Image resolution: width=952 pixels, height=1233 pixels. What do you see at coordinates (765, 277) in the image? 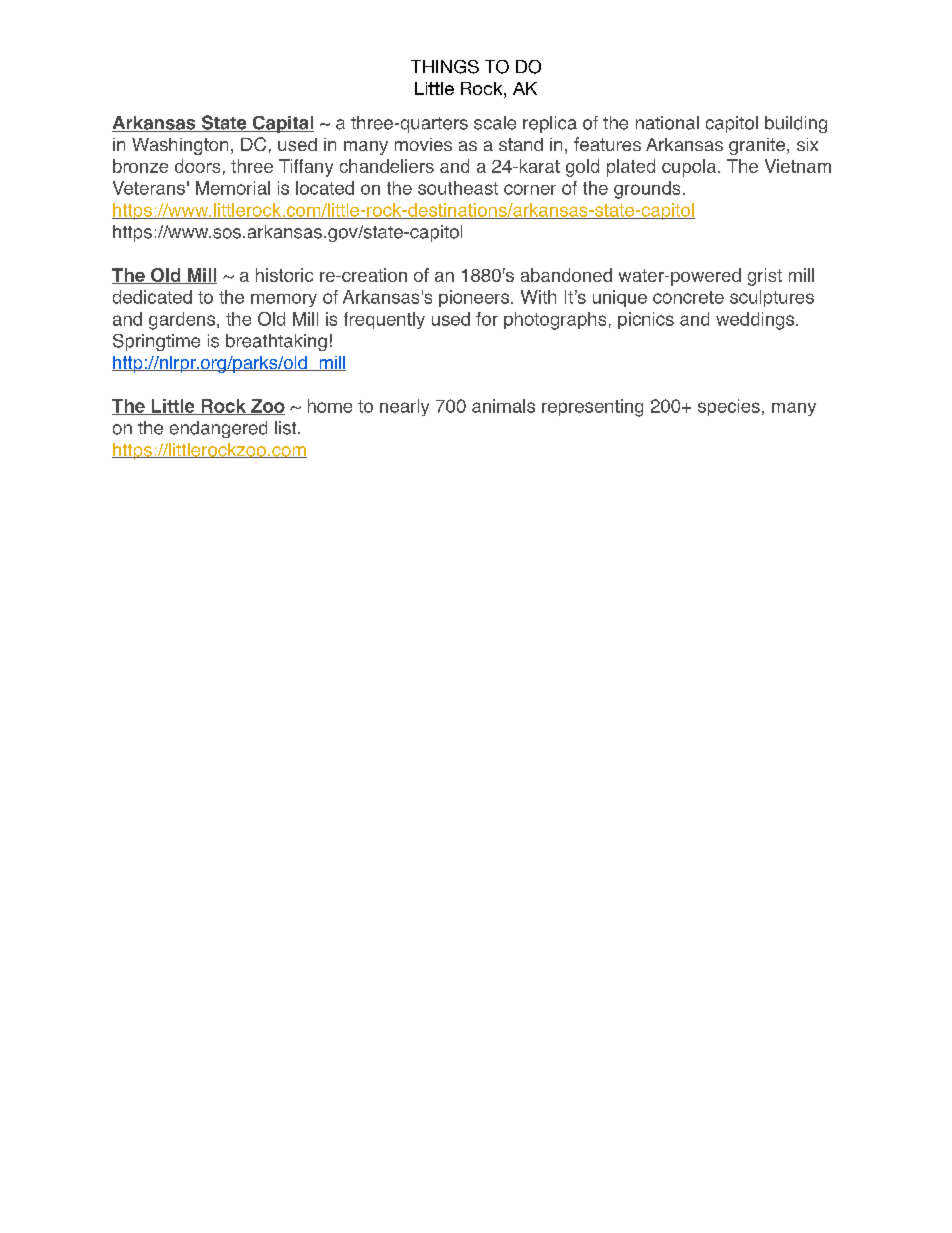
I see `grist` at bounding box center [765, 277].
